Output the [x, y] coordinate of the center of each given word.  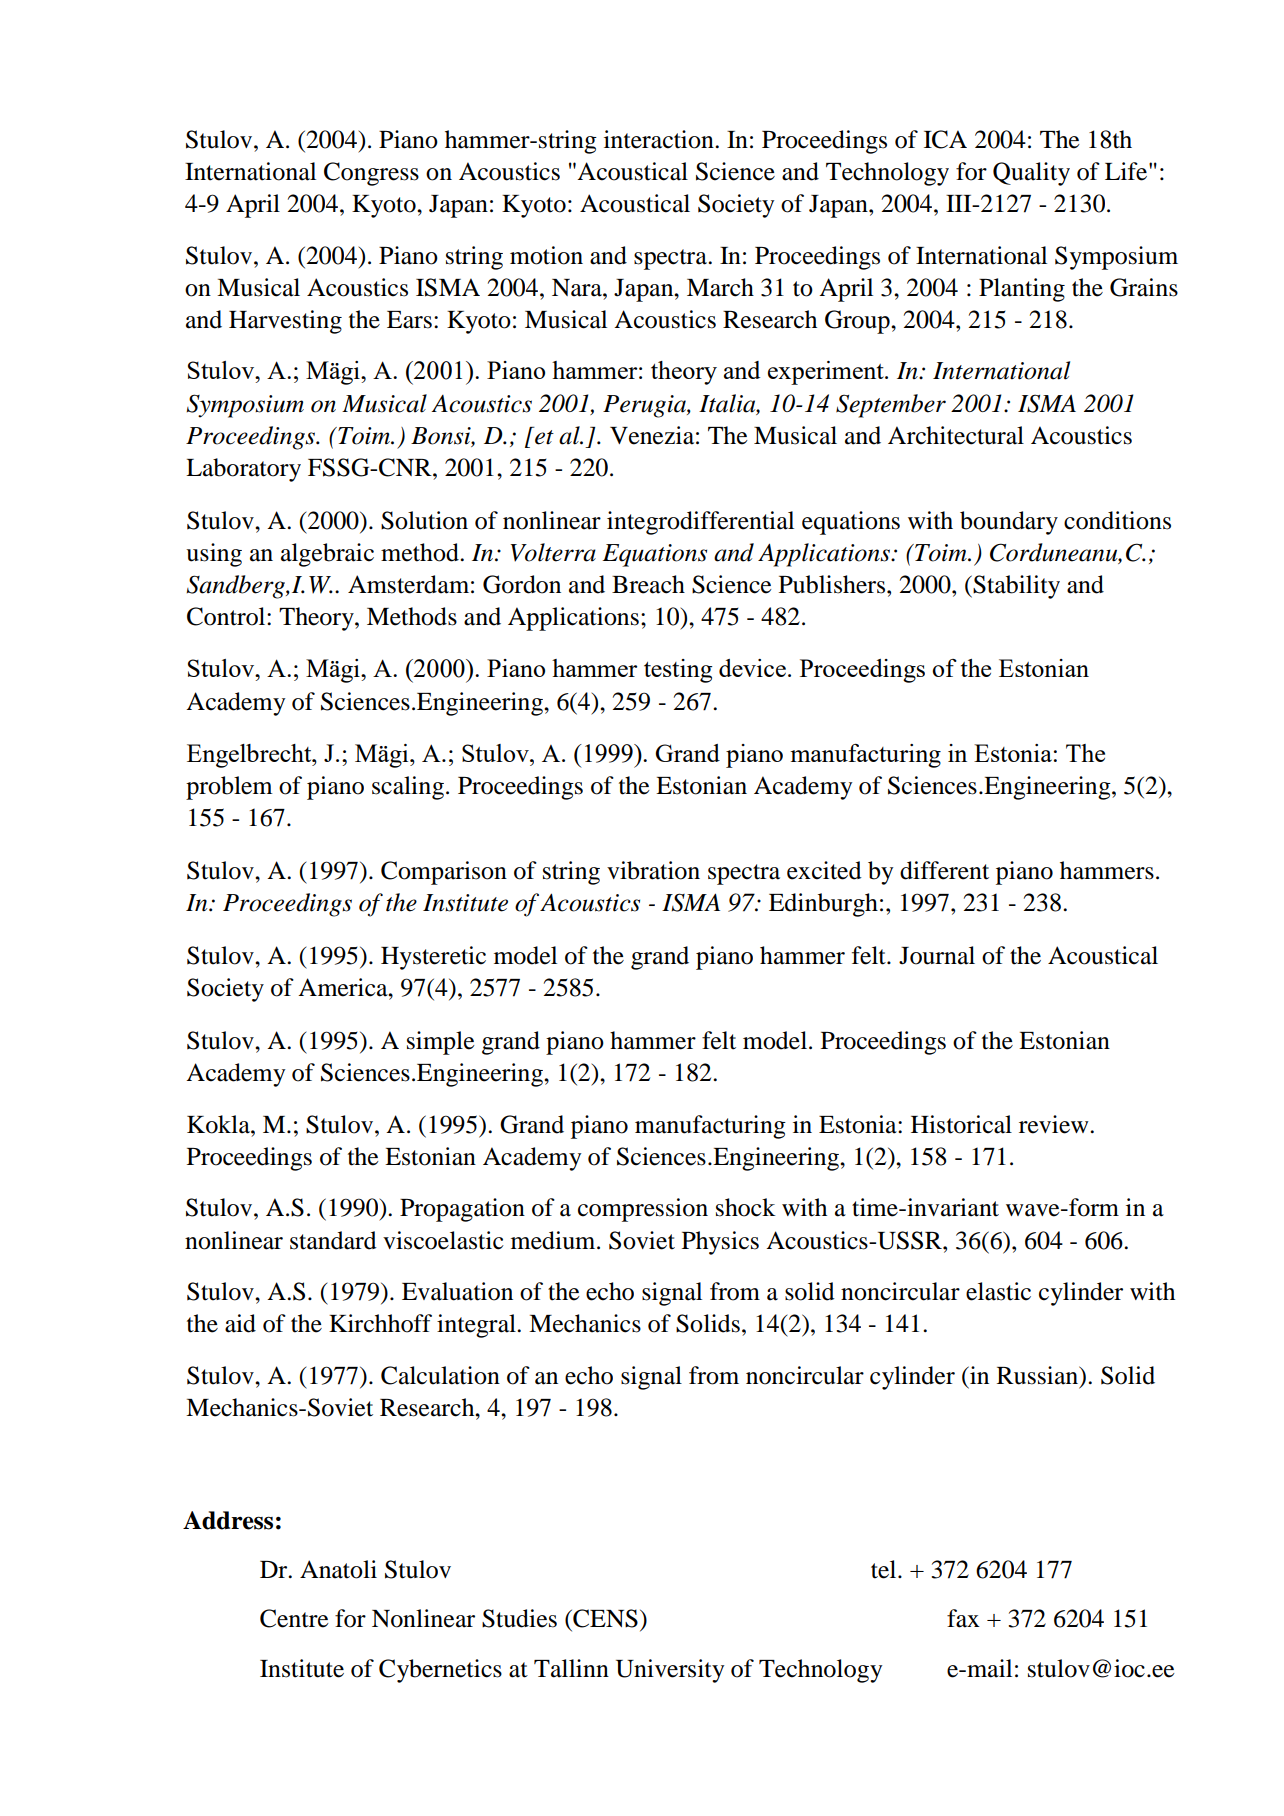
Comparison [444, 873]
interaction [660, 139]
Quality [1031, 174]
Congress [371, 174]
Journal [937, 955]
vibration [653, 870]
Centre [294, 1618]
